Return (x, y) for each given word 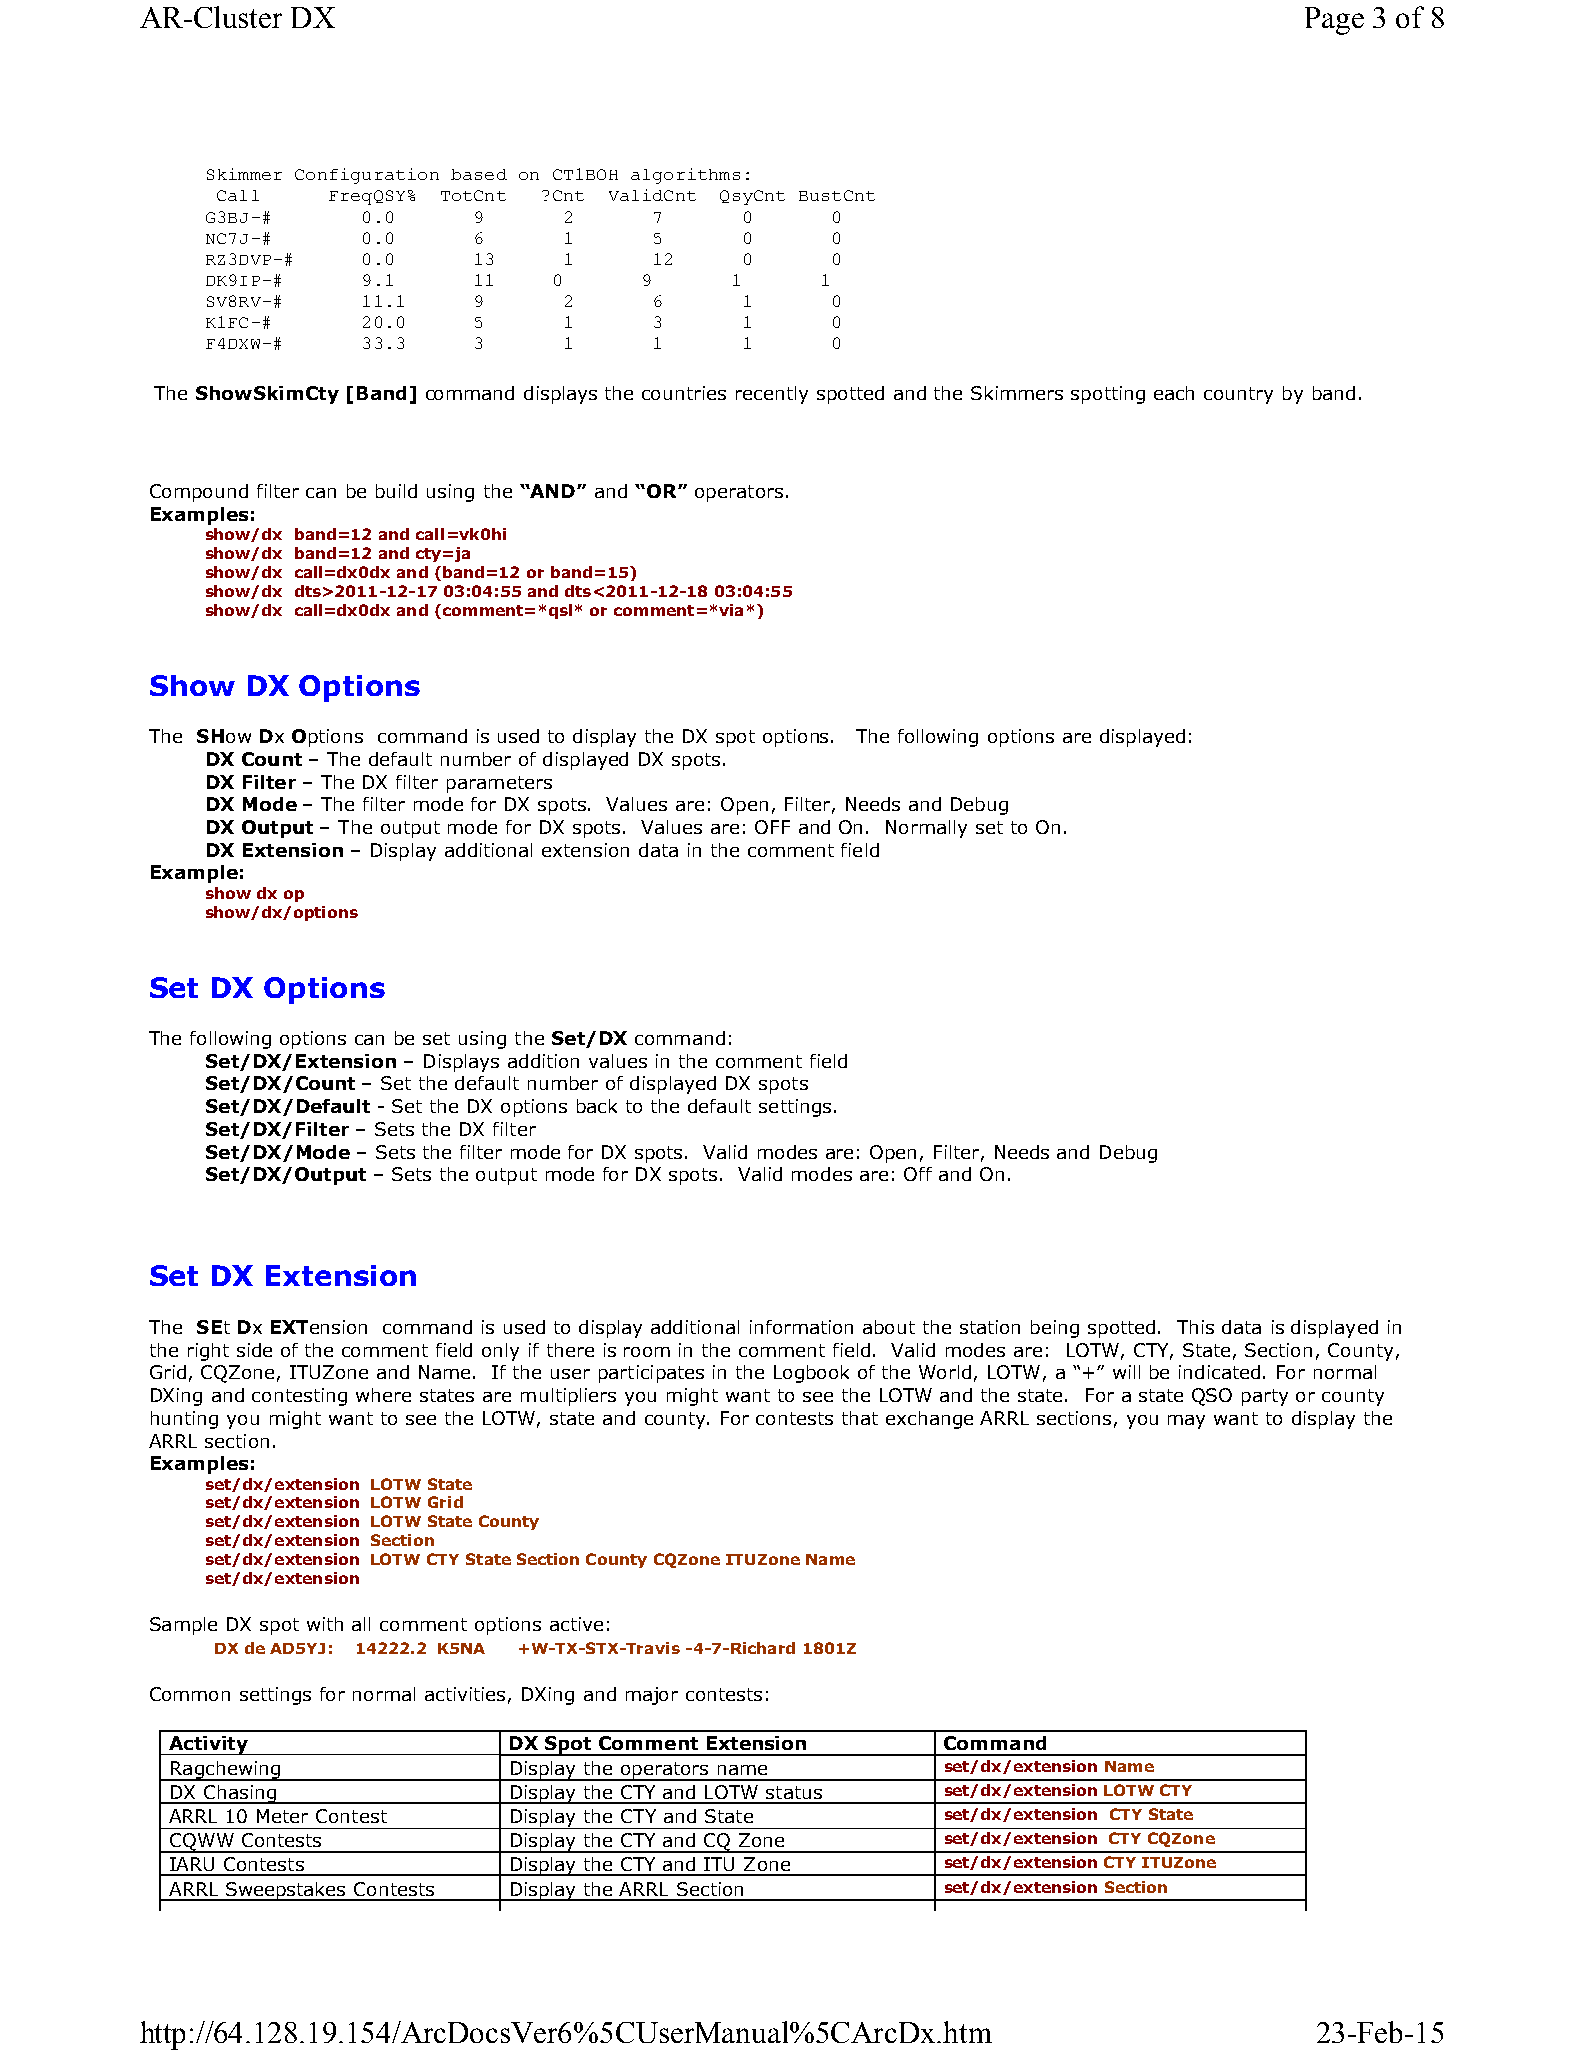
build (396, 491)
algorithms (685, 176)
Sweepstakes (286, 1891)
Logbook (811, 1374)
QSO (1212, 1397)
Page (1334, 21)
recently (772, 395)
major (652, 1696)
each (1174, 393)
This (1195, 1327)
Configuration (367, 176)
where (383, 1395)
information (801, 1327)
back (597, 1106)
